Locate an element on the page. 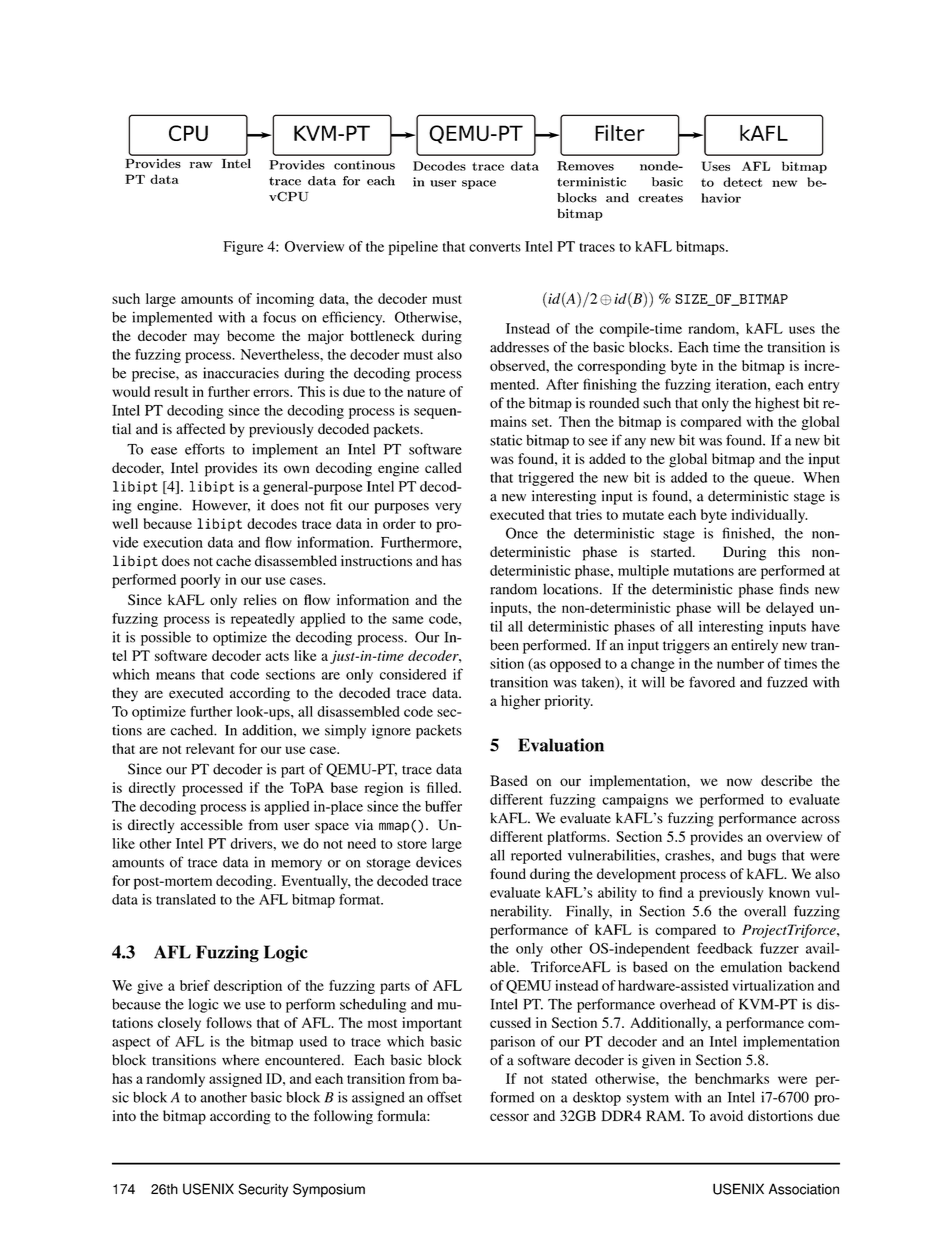  accessible is located at coordinates (211, 825).
